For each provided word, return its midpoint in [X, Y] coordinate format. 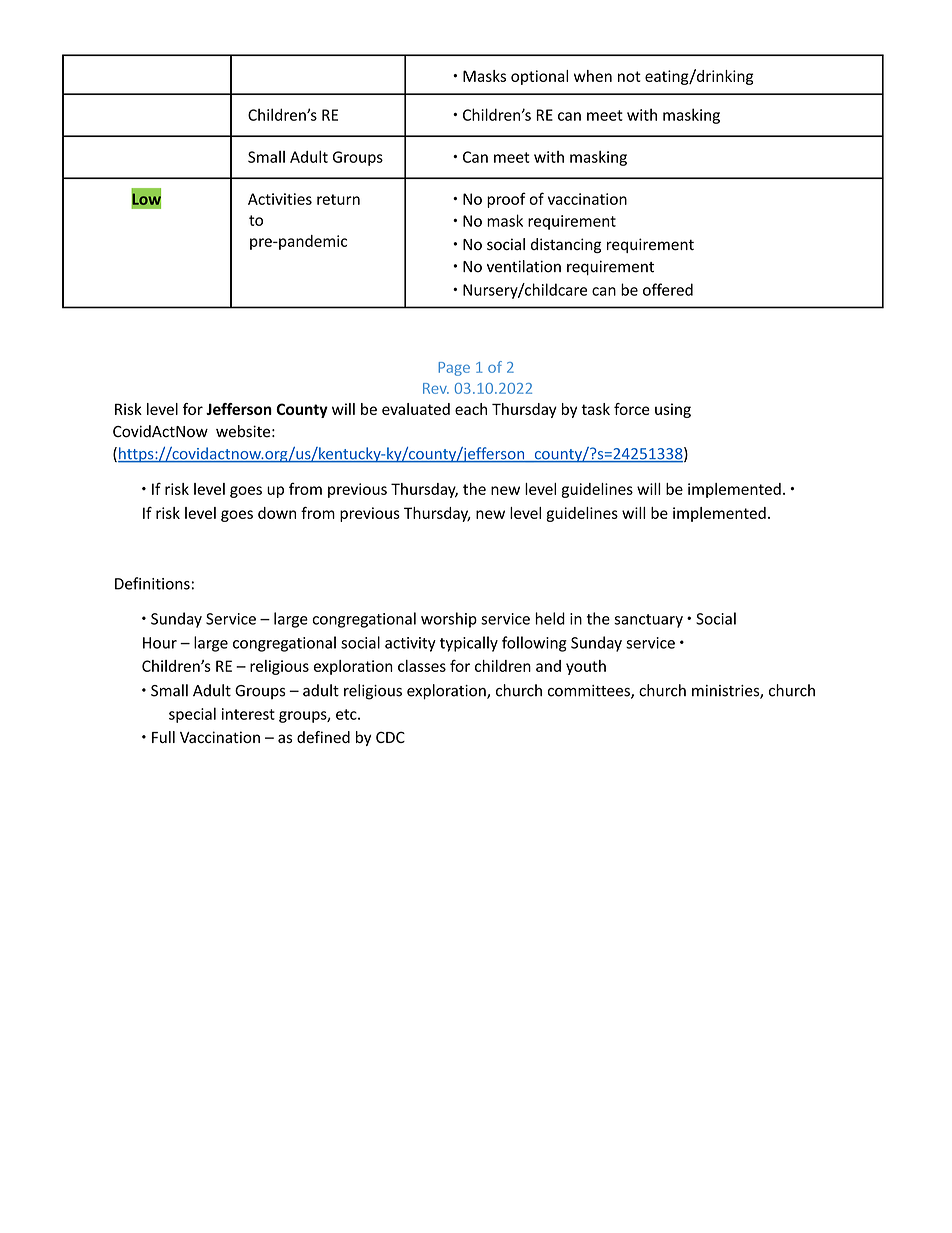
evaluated [416, 409]
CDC [390, 737]
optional [539, 77]
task [595, 409]
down [277, 513]
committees [590, 692]
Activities [280, 199]
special [192, 715]
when [593, 76]
